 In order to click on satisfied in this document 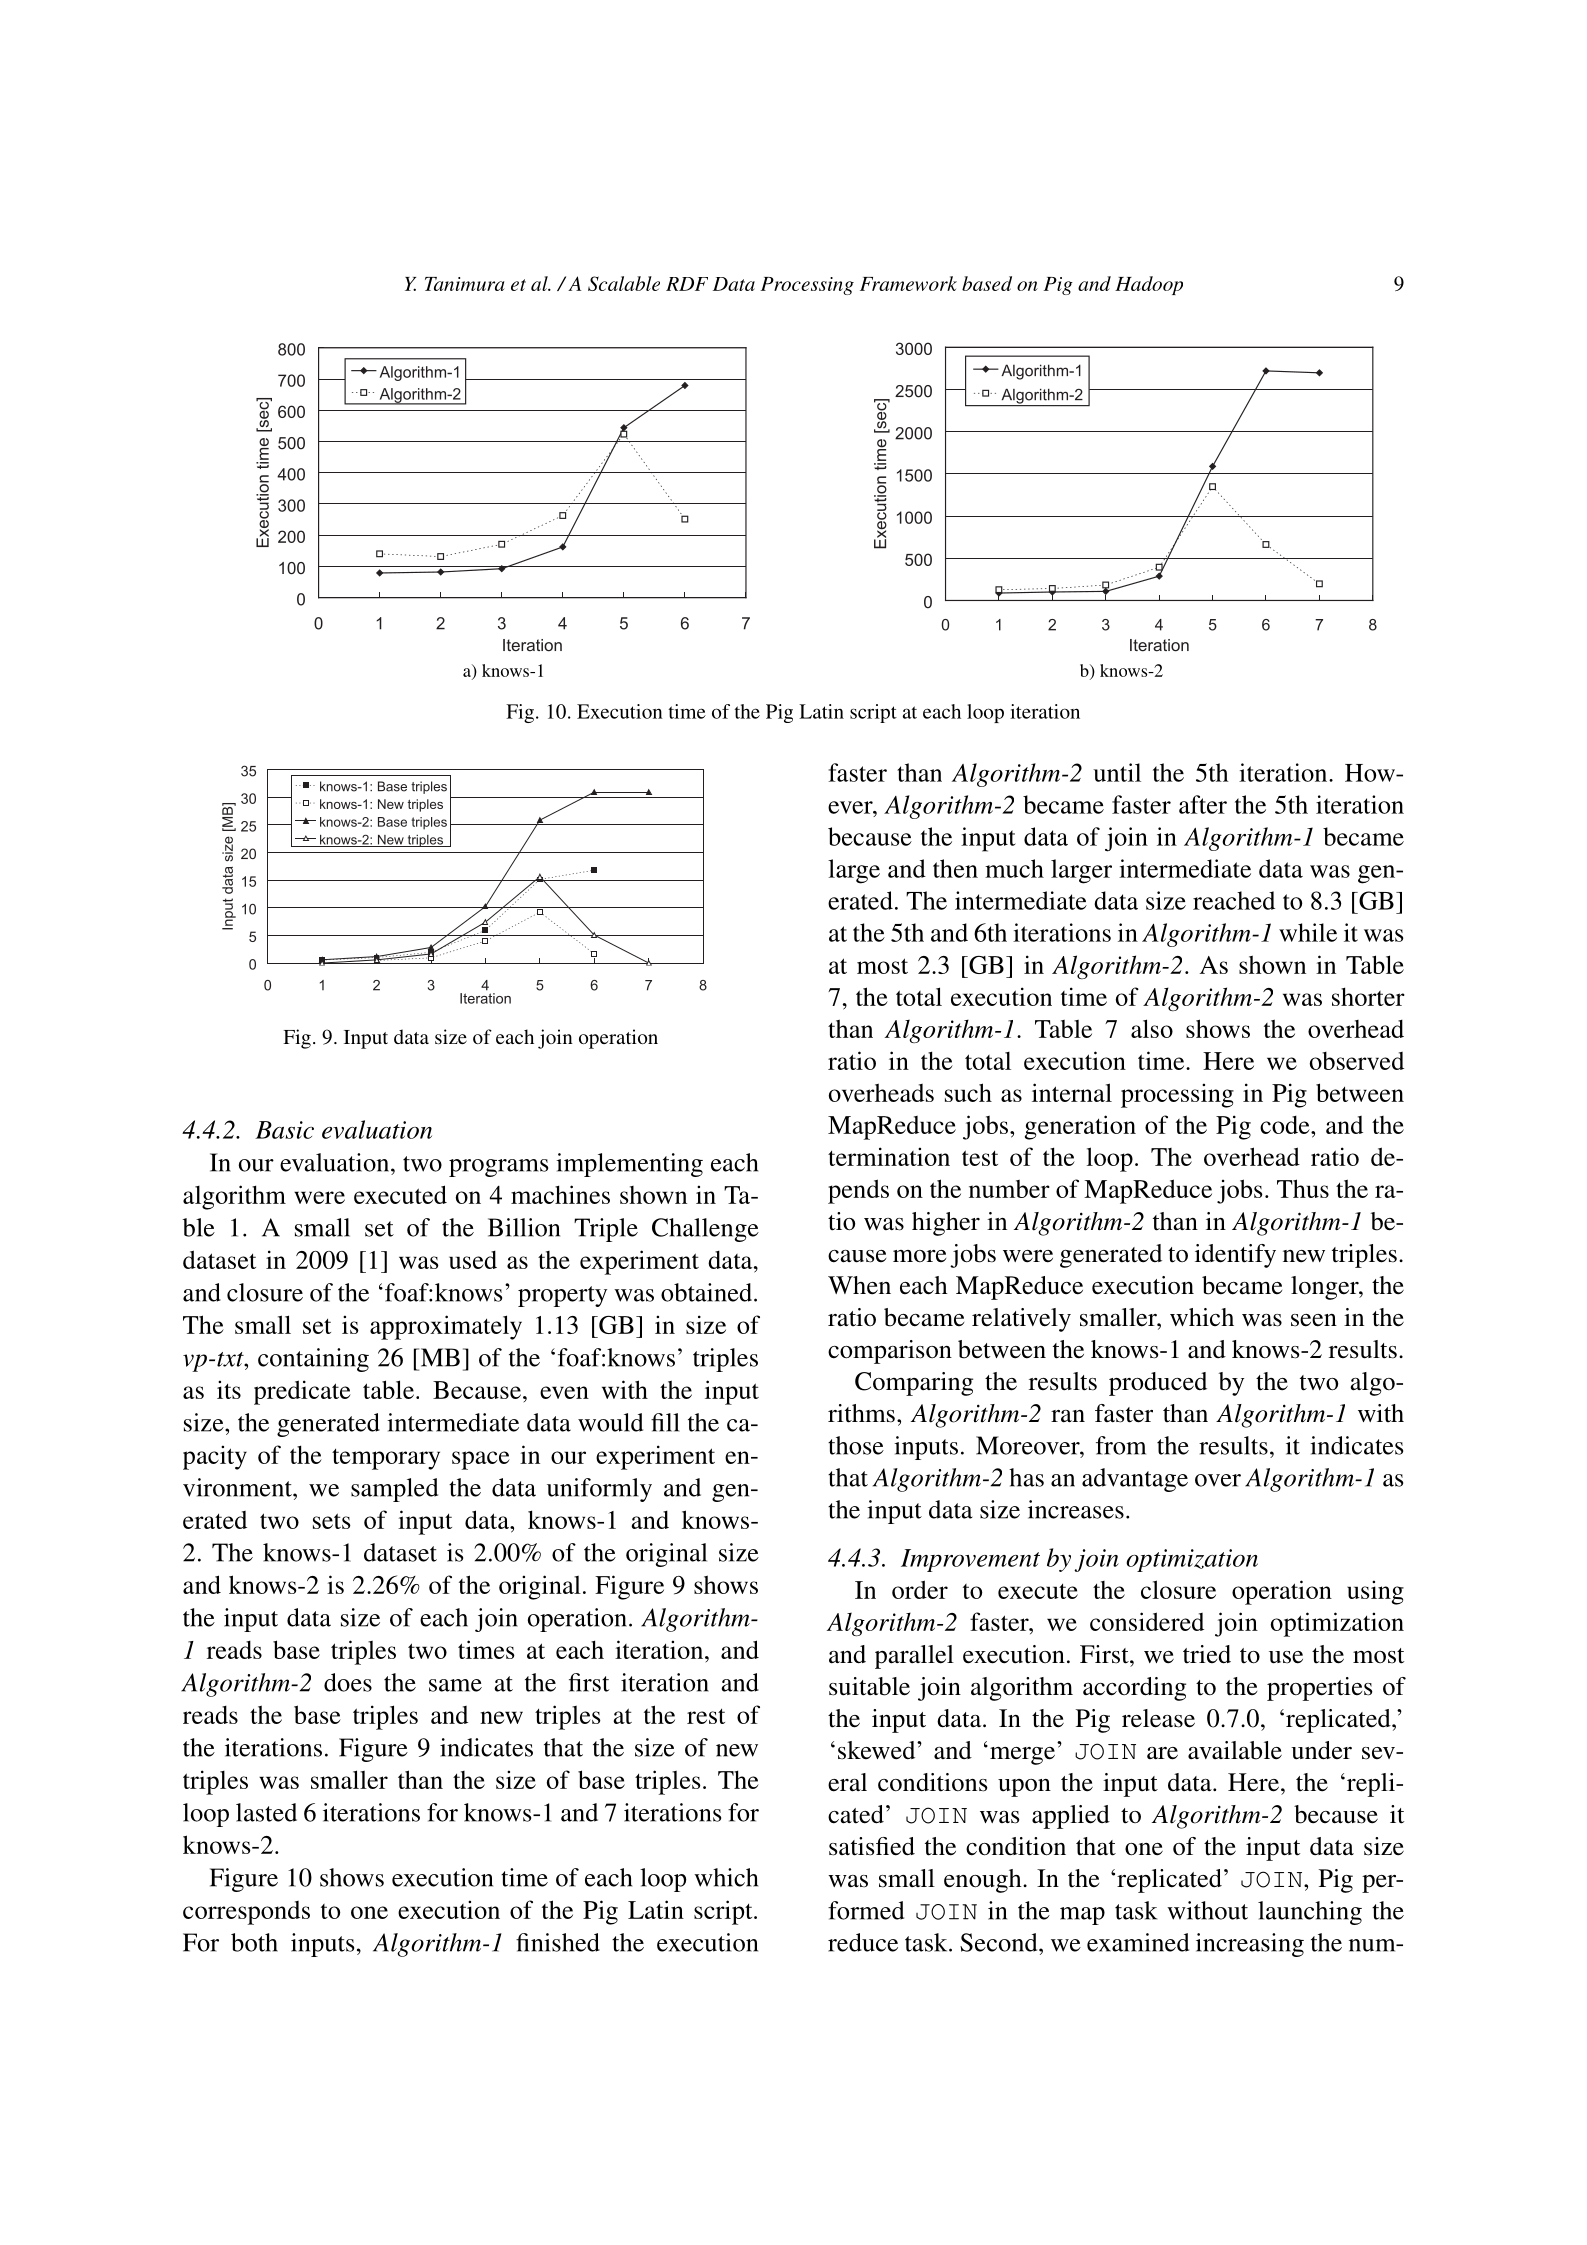, I will do `click(872, 1846)`.
